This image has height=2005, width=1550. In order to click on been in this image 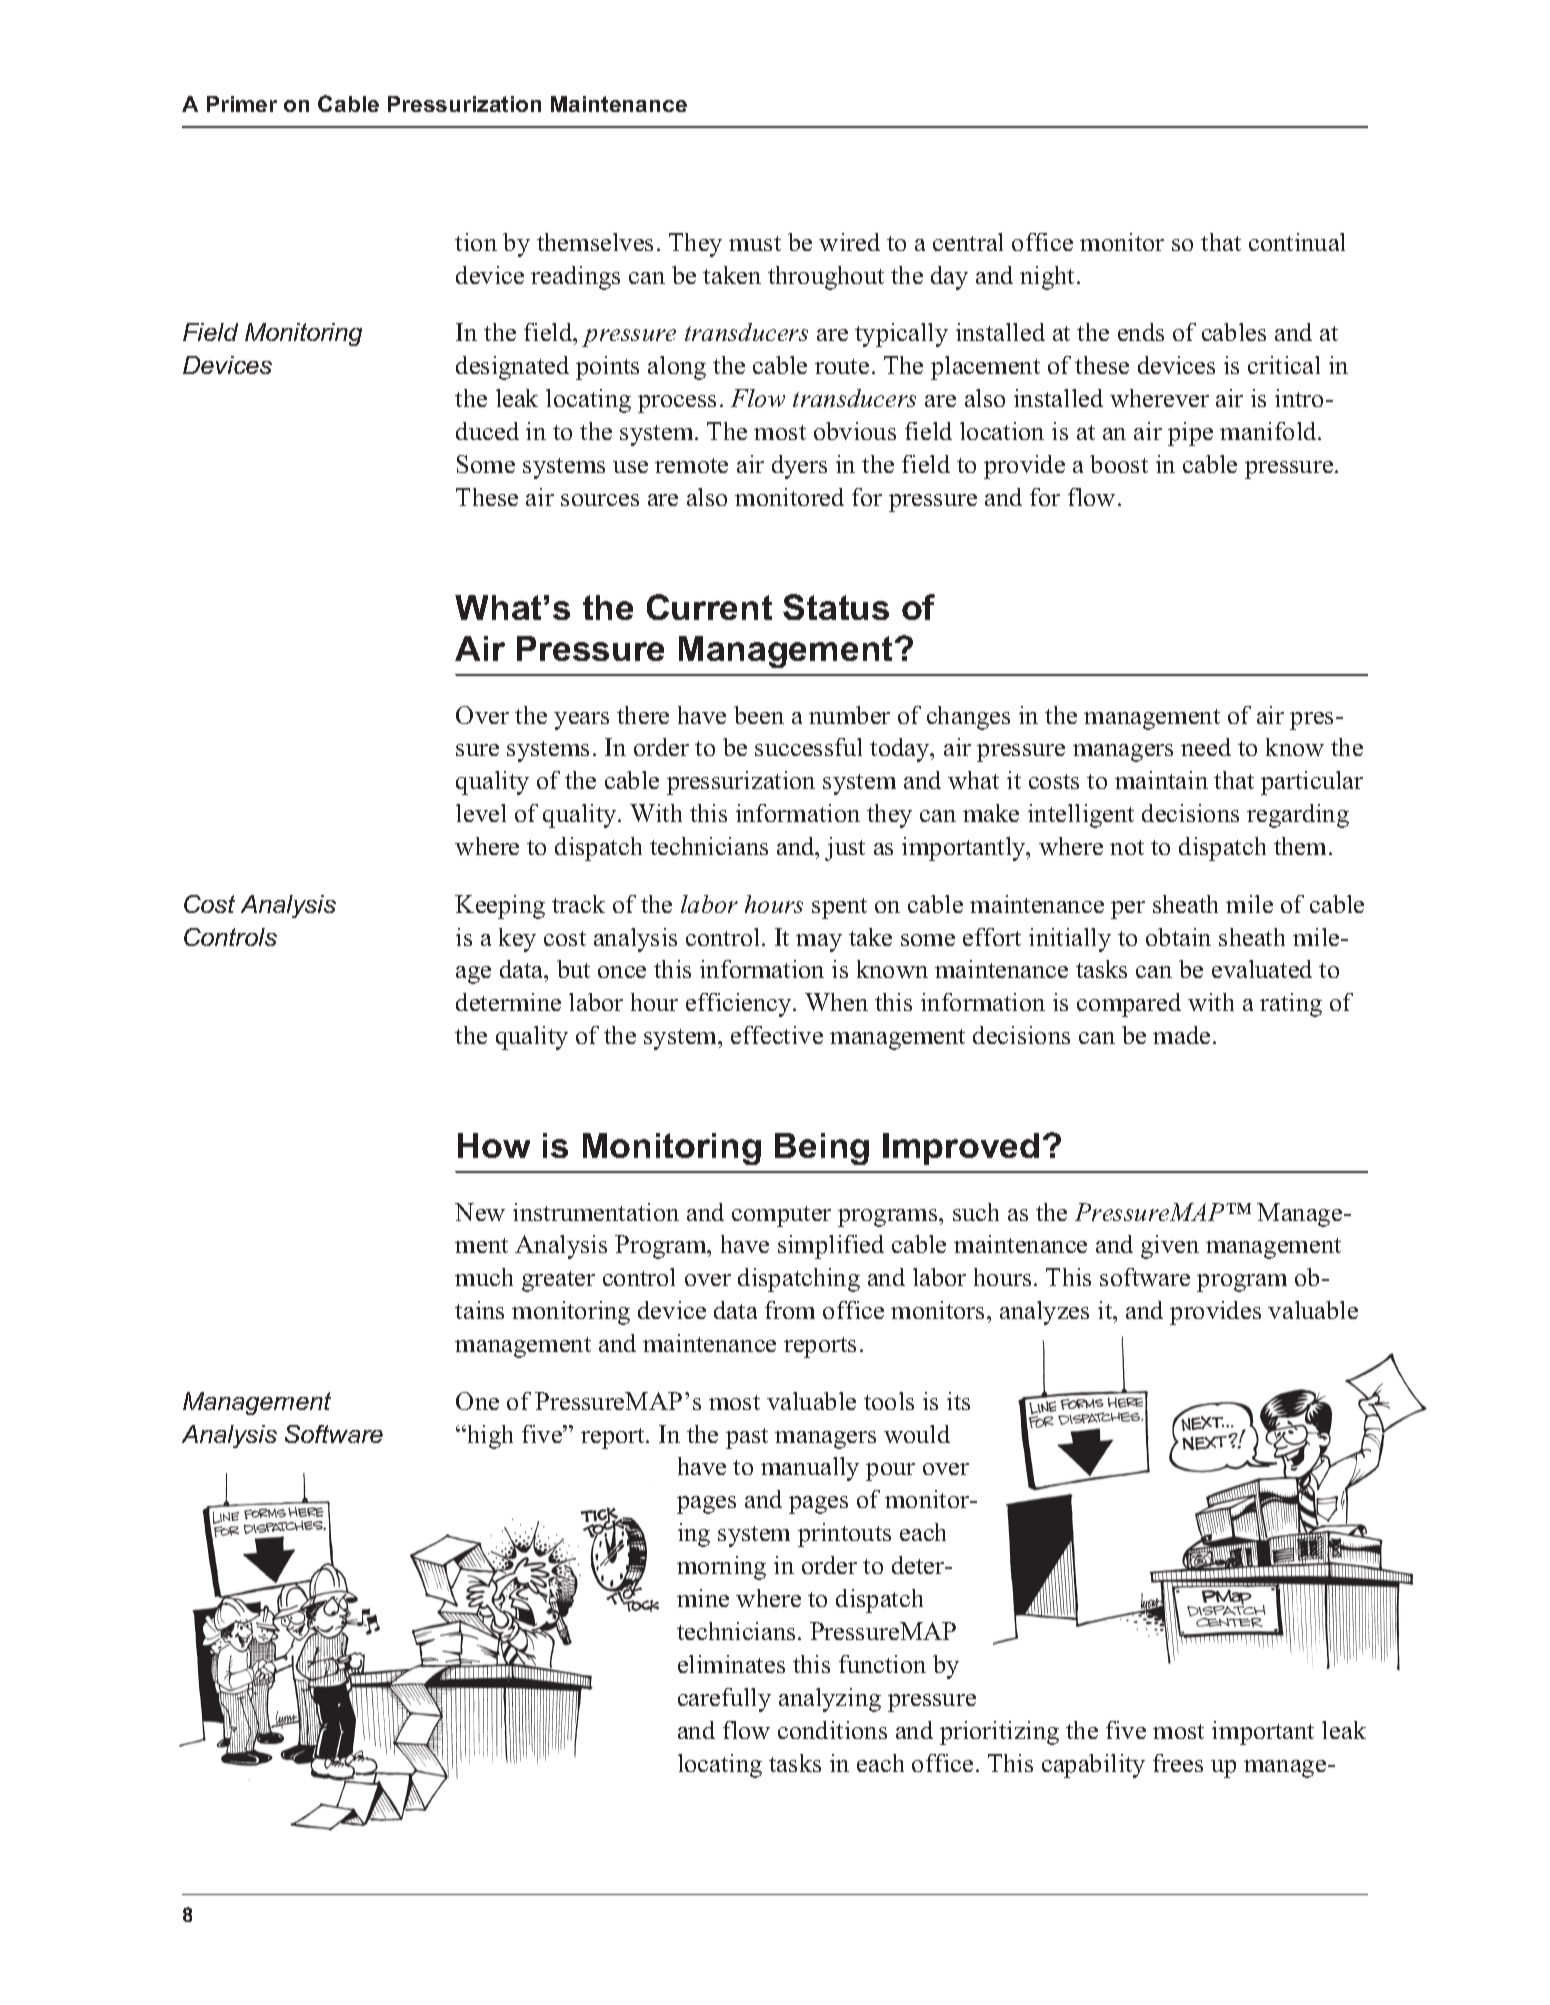, I will do `click(759, 715)`.
